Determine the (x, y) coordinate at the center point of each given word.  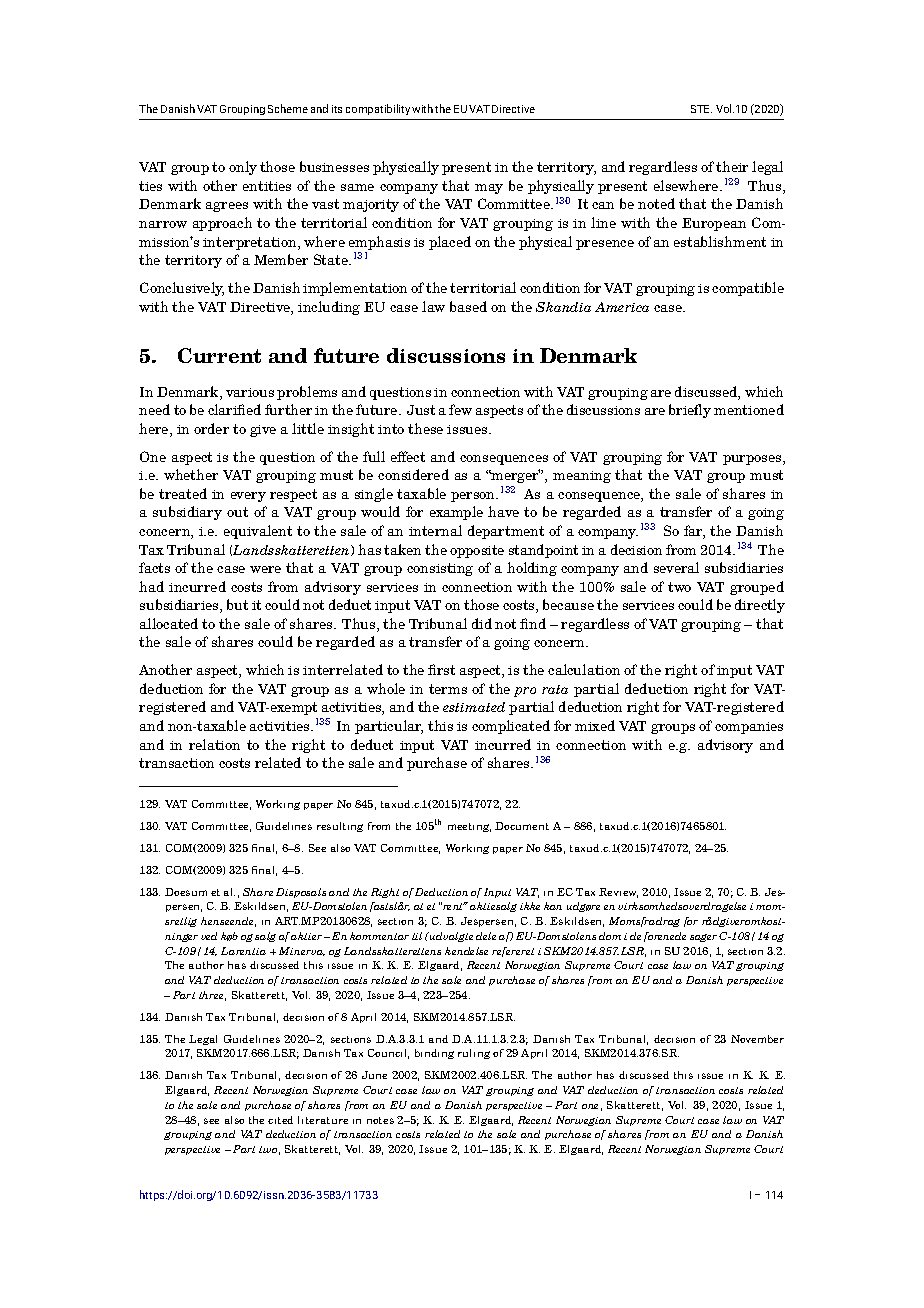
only (243, 168)
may (489, 189)
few (460, 409)
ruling (474, 1054)
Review (618, 893)
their (732, 166)
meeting (469, 827)
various (250, 392)
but (237, 604)
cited (280, 1120)
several (676, 567)
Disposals (301, 893)
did (482, 623)
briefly (690, 411)
